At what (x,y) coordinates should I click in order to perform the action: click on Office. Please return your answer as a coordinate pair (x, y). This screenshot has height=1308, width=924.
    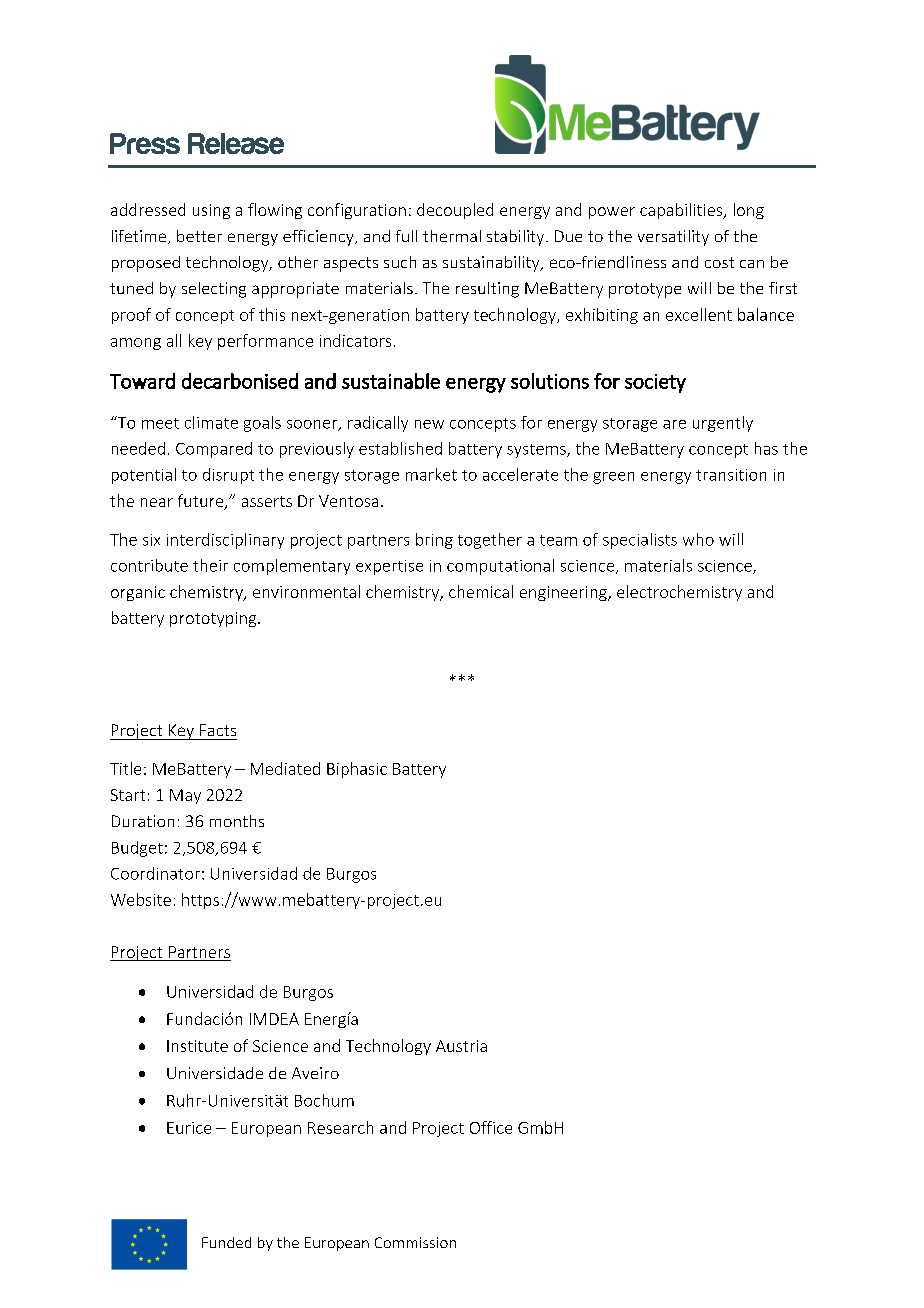
    Looking at the image, I should click on (491, 1127).
